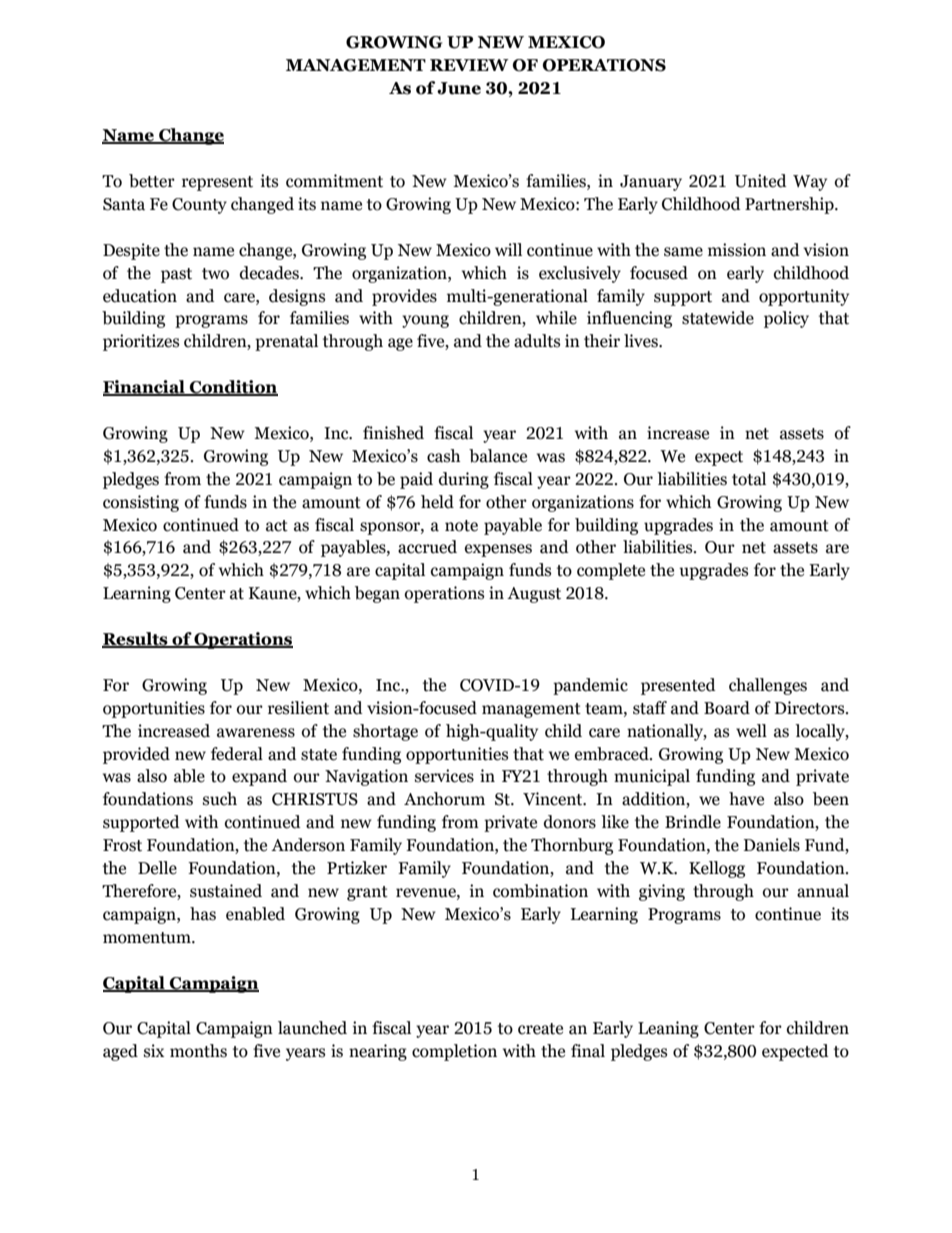  Describe the element at coordinates (217, 183) in the image. I see `represent` at that location.
